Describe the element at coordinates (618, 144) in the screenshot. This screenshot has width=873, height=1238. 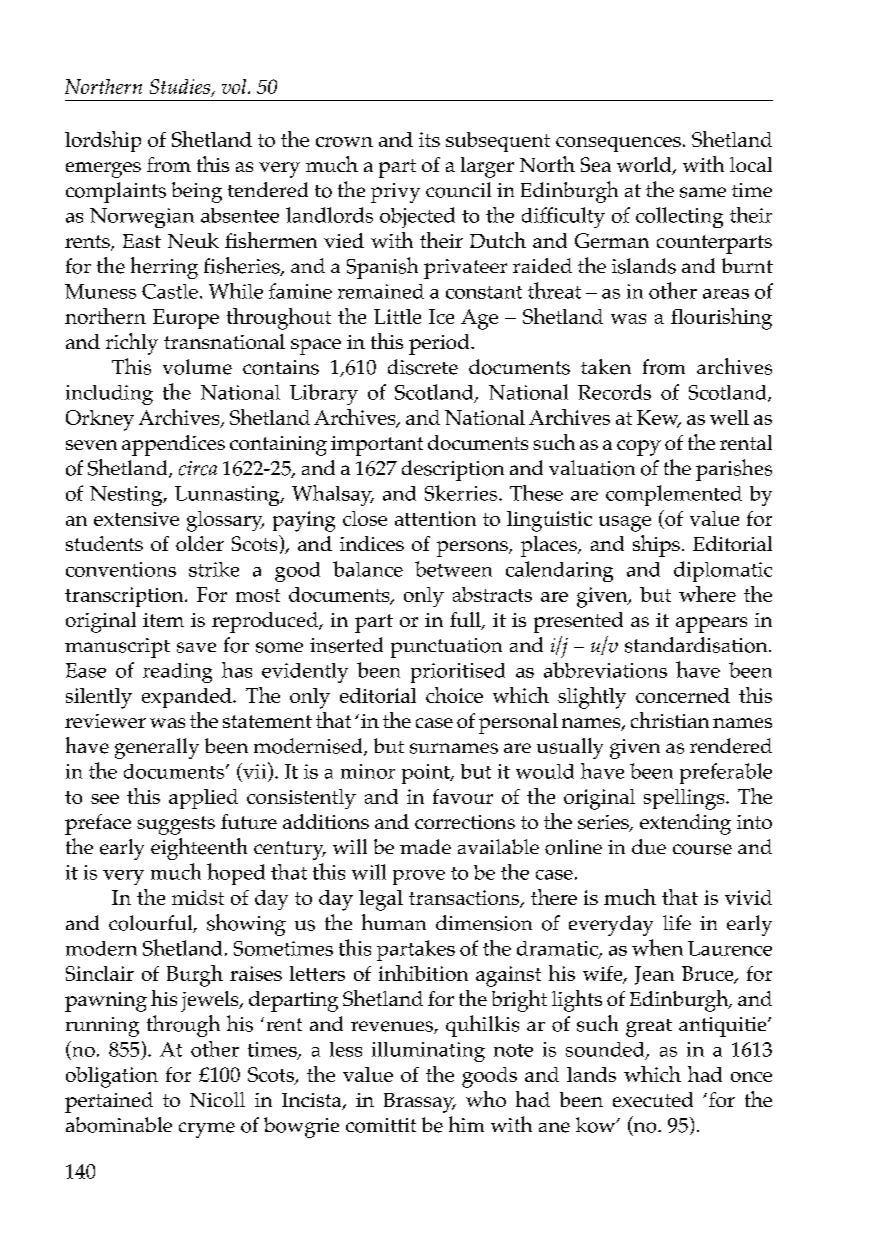
I see `consequences` at that location.
